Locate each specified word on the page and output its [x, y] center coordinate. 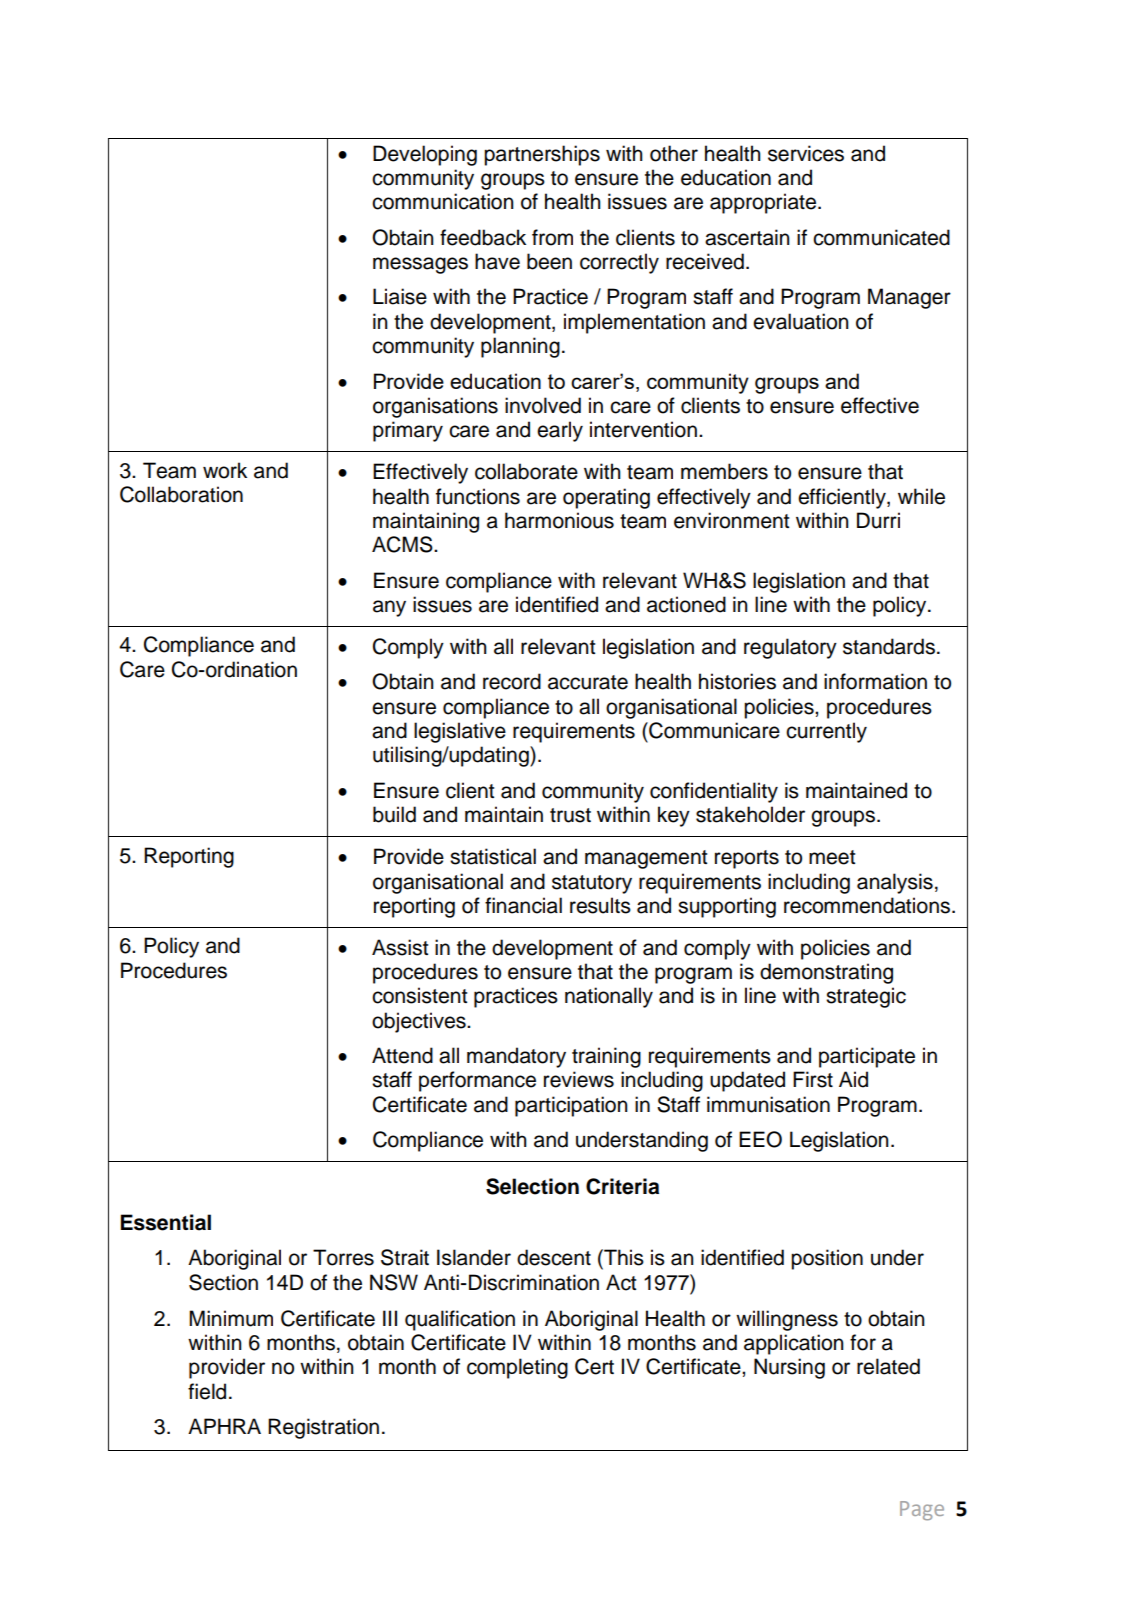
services [806, 153]
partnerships [542, 155]
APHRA [224, 1426]
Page [922, 1511]
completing [517, 1368]
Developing [425, 155]
